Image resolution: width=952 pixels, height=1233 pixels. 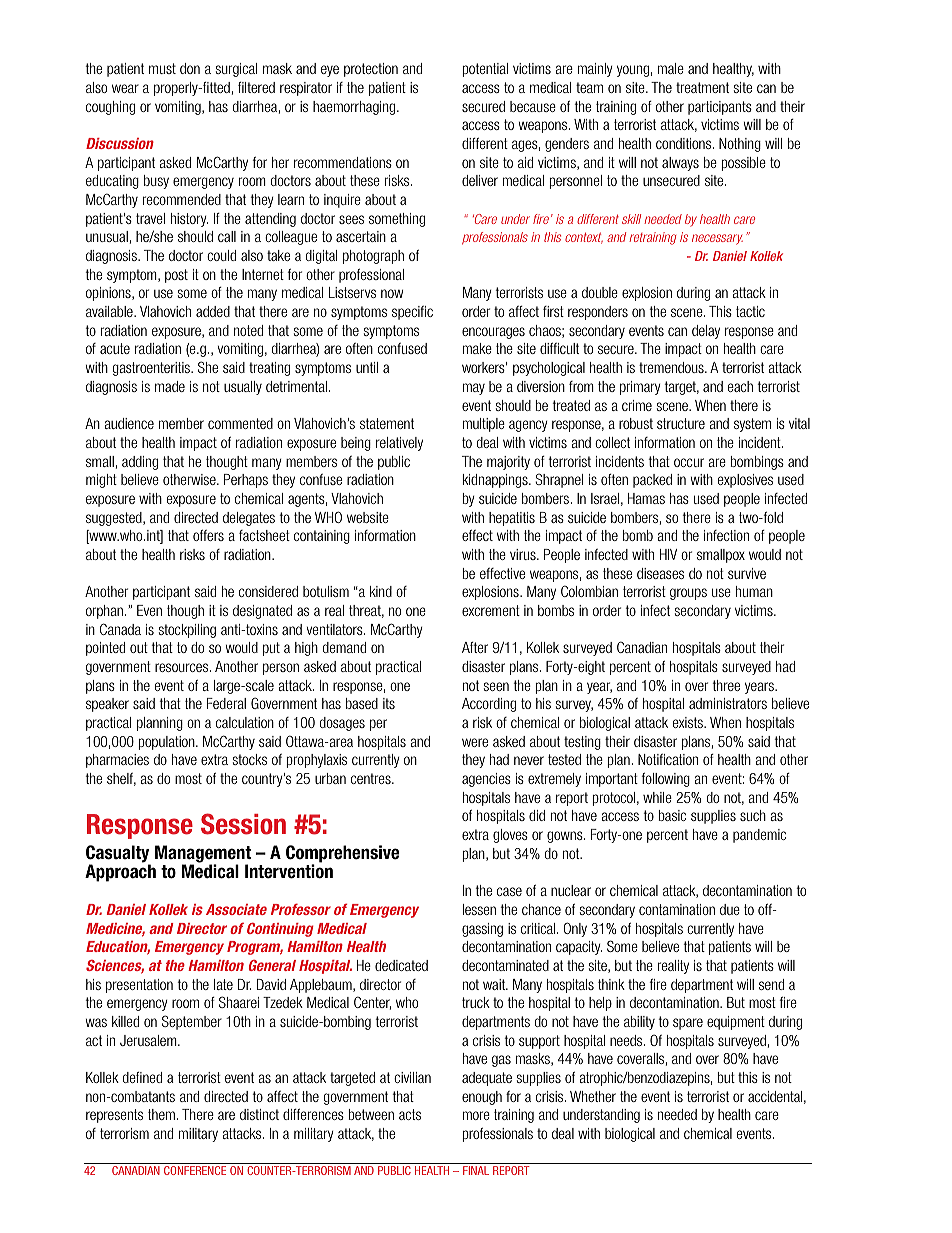 What do you see at coordinates (477, 348) in the page?
I see `make` at bounding box center [477, 348].
